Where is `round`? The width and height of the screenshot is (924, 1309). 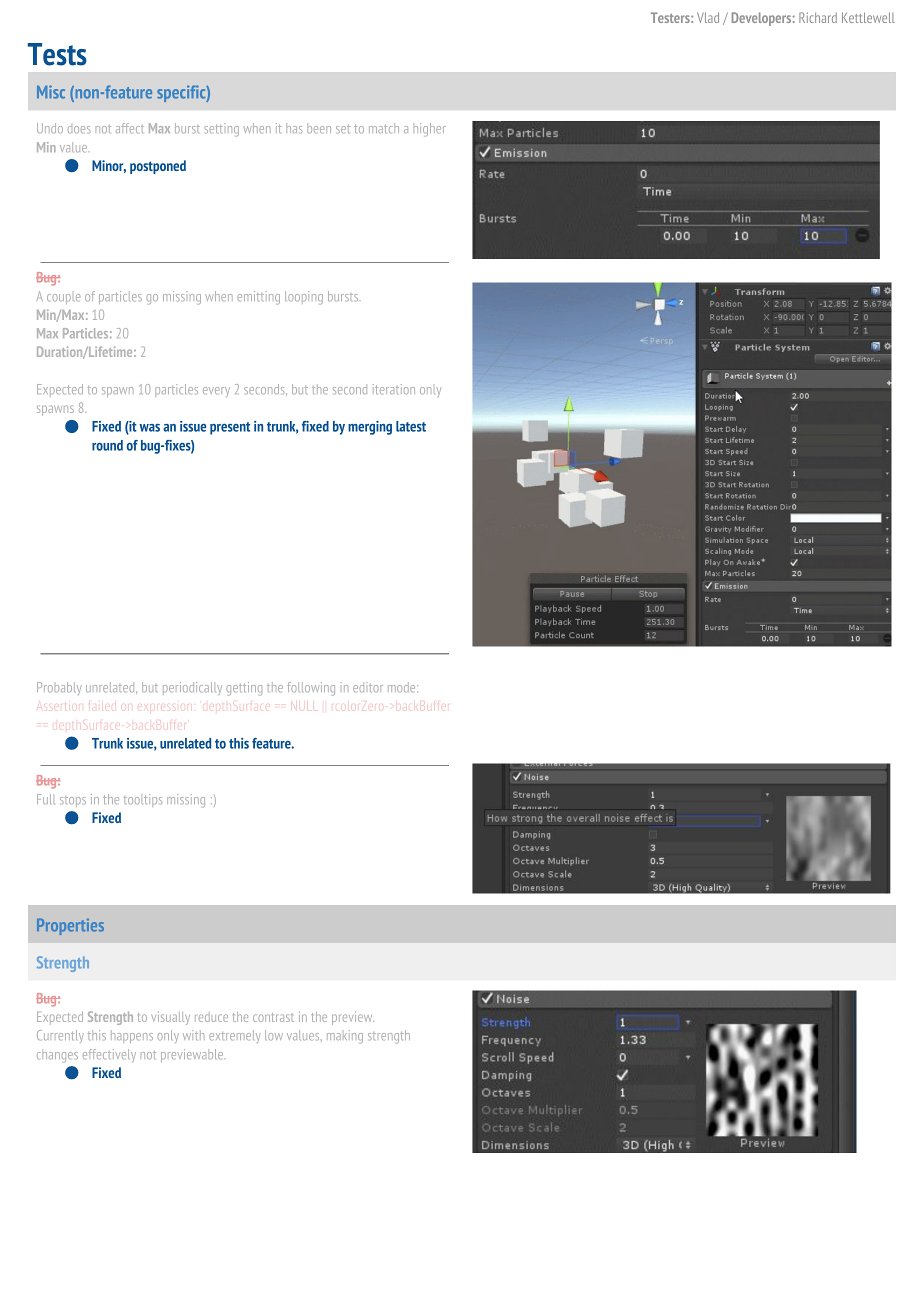
round is located at coordinates (107, 445).
